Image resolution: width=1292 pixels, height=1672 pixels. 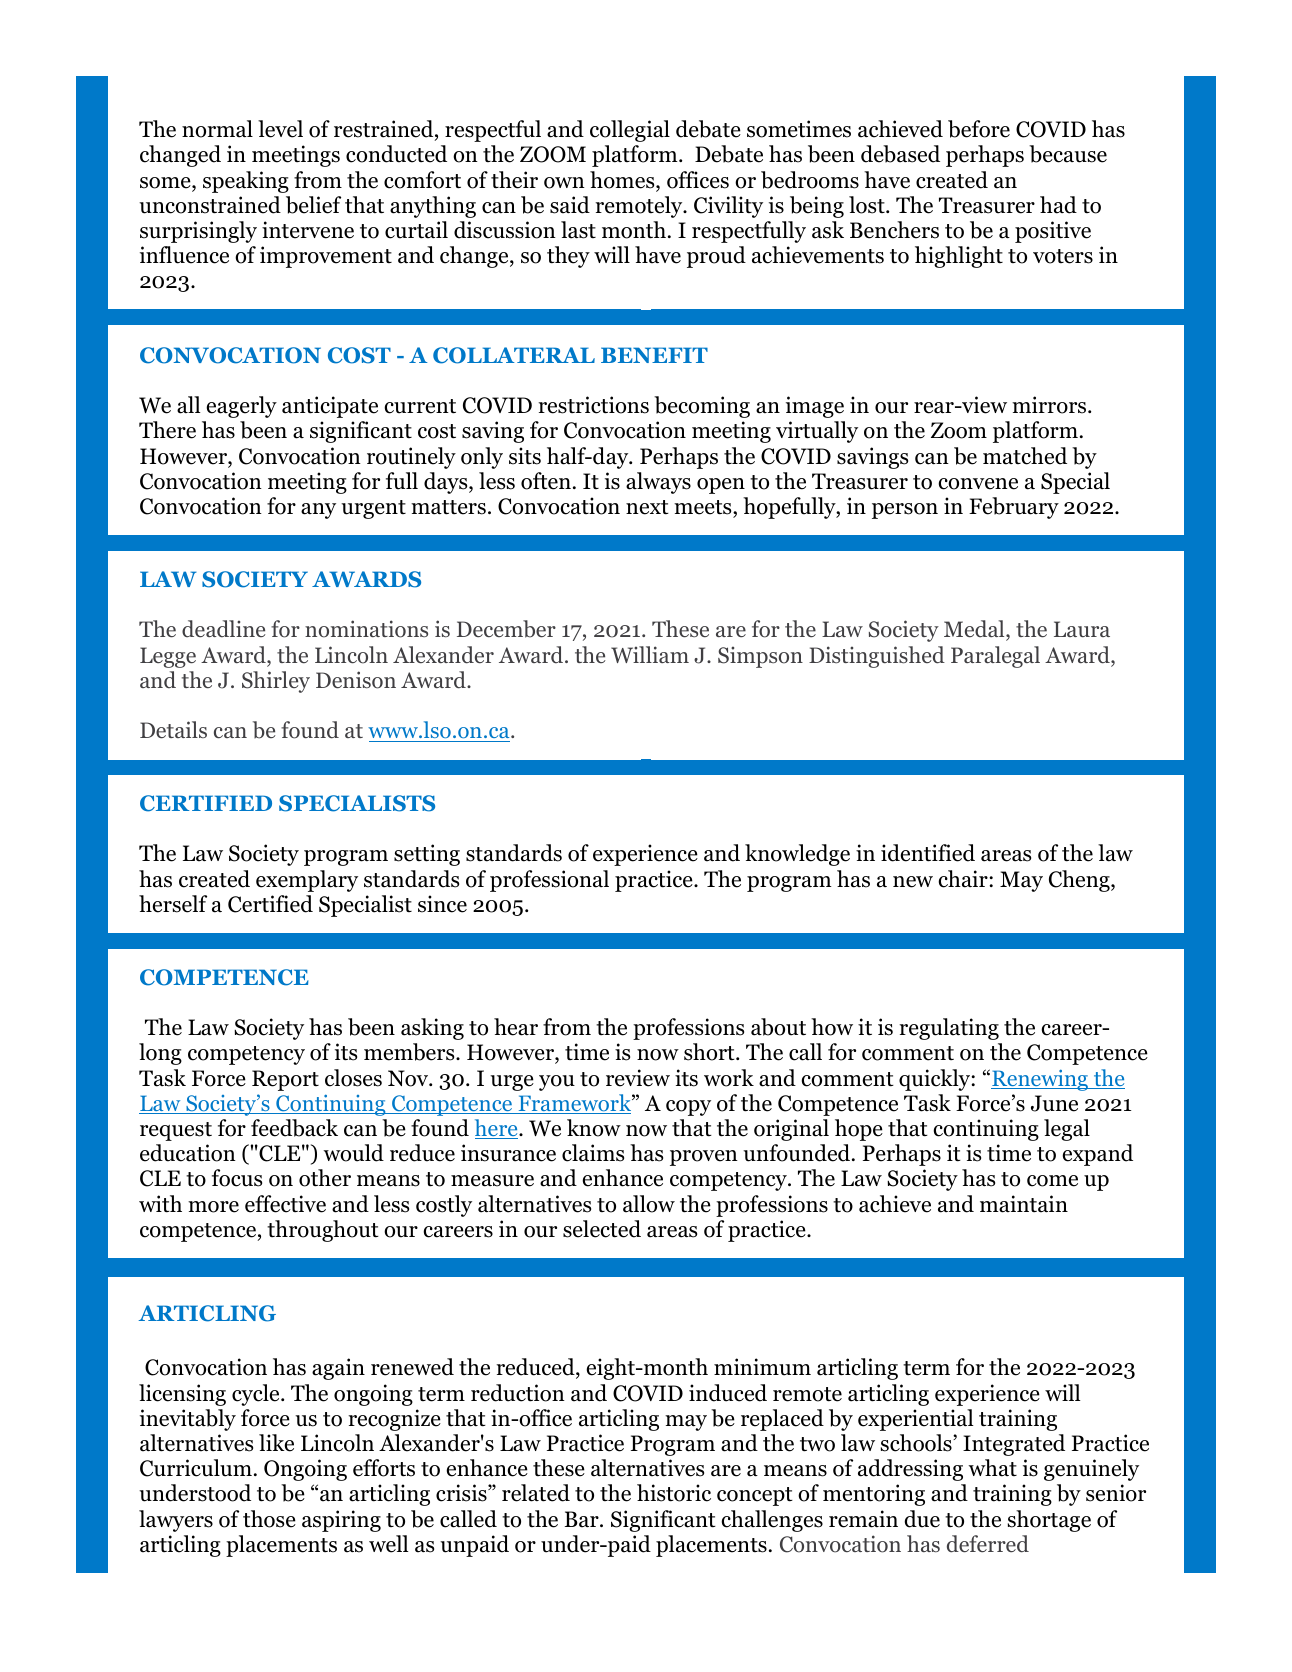 What do you see at coordinates (549, 881) in the screenshot?
I see `professional` at bounding box center [549, 881].
